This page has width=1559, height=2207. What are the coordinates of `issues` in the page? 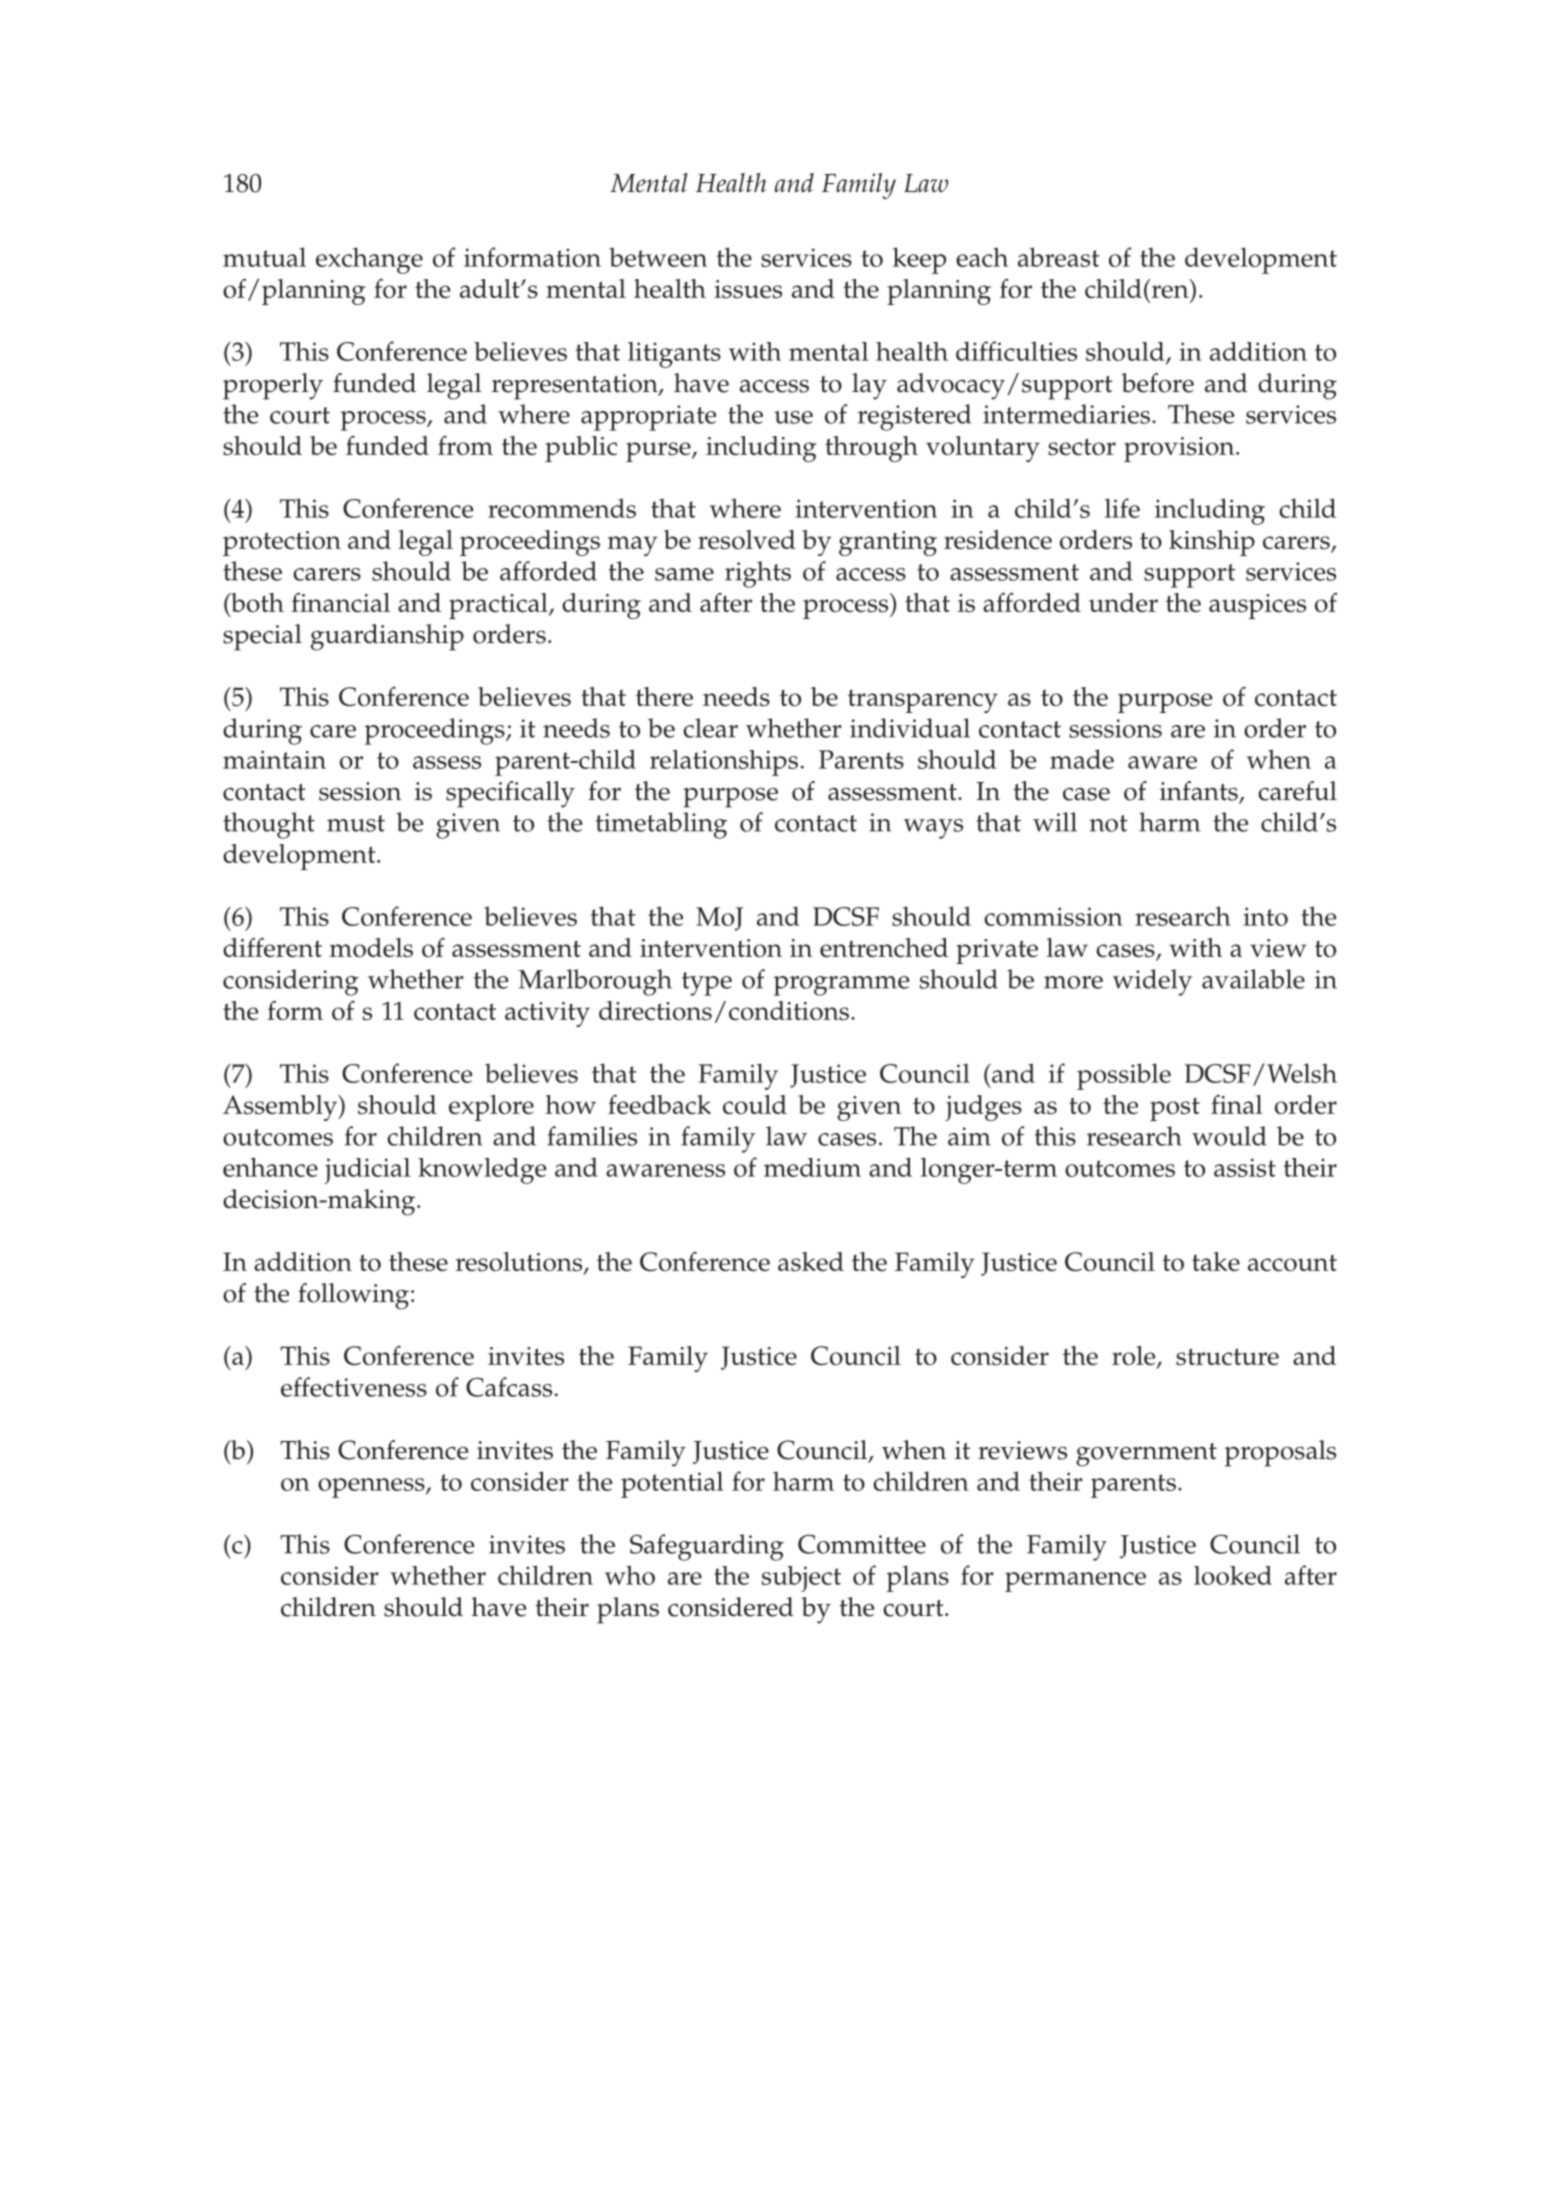 It's located at (748, 289).
